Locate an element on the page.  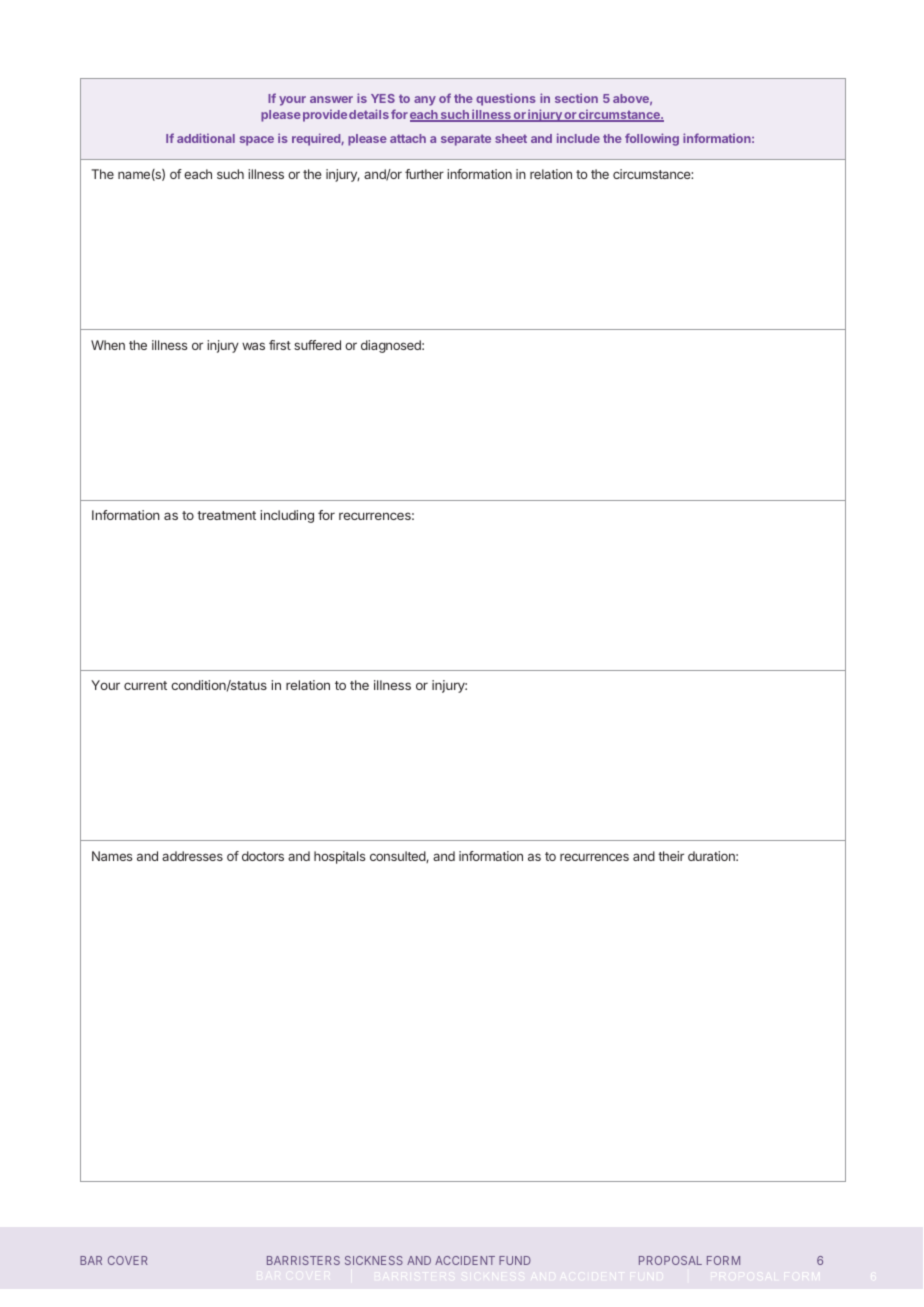
include is located at coordinates (578, 138).
